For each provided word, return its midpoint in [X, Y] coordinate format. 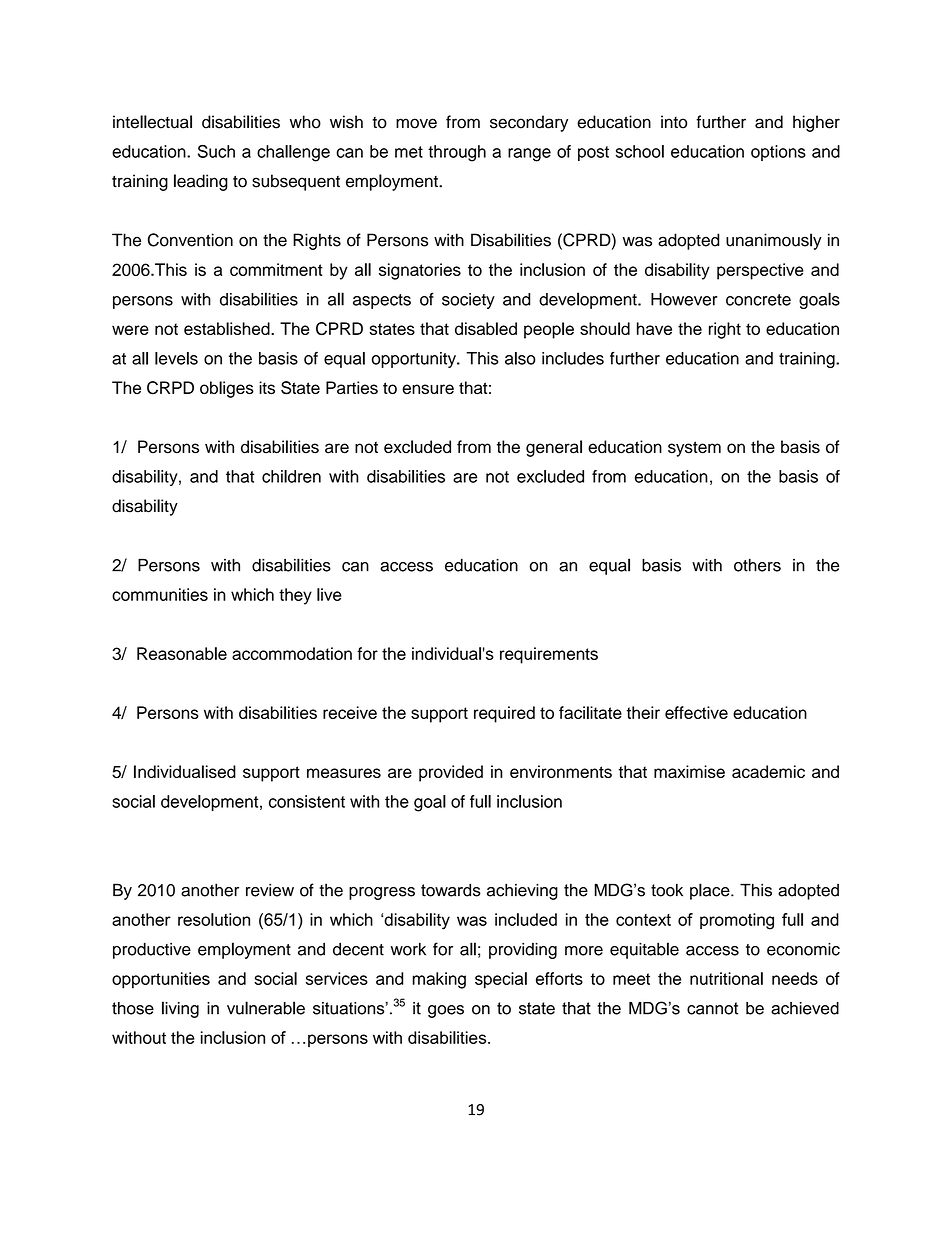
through [457, 153]
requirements [549, 655]
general [554, 448]
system [694, 449]
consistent [307, 801]
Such [216, 151]
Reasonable [182, 653]
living [180, 1009]
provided [451, 773]
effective [696, 712]
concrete [758, 300]
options [778, 153]
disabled [486, 328]
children [291, 476]
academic [768, 771]
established [228, 328]
